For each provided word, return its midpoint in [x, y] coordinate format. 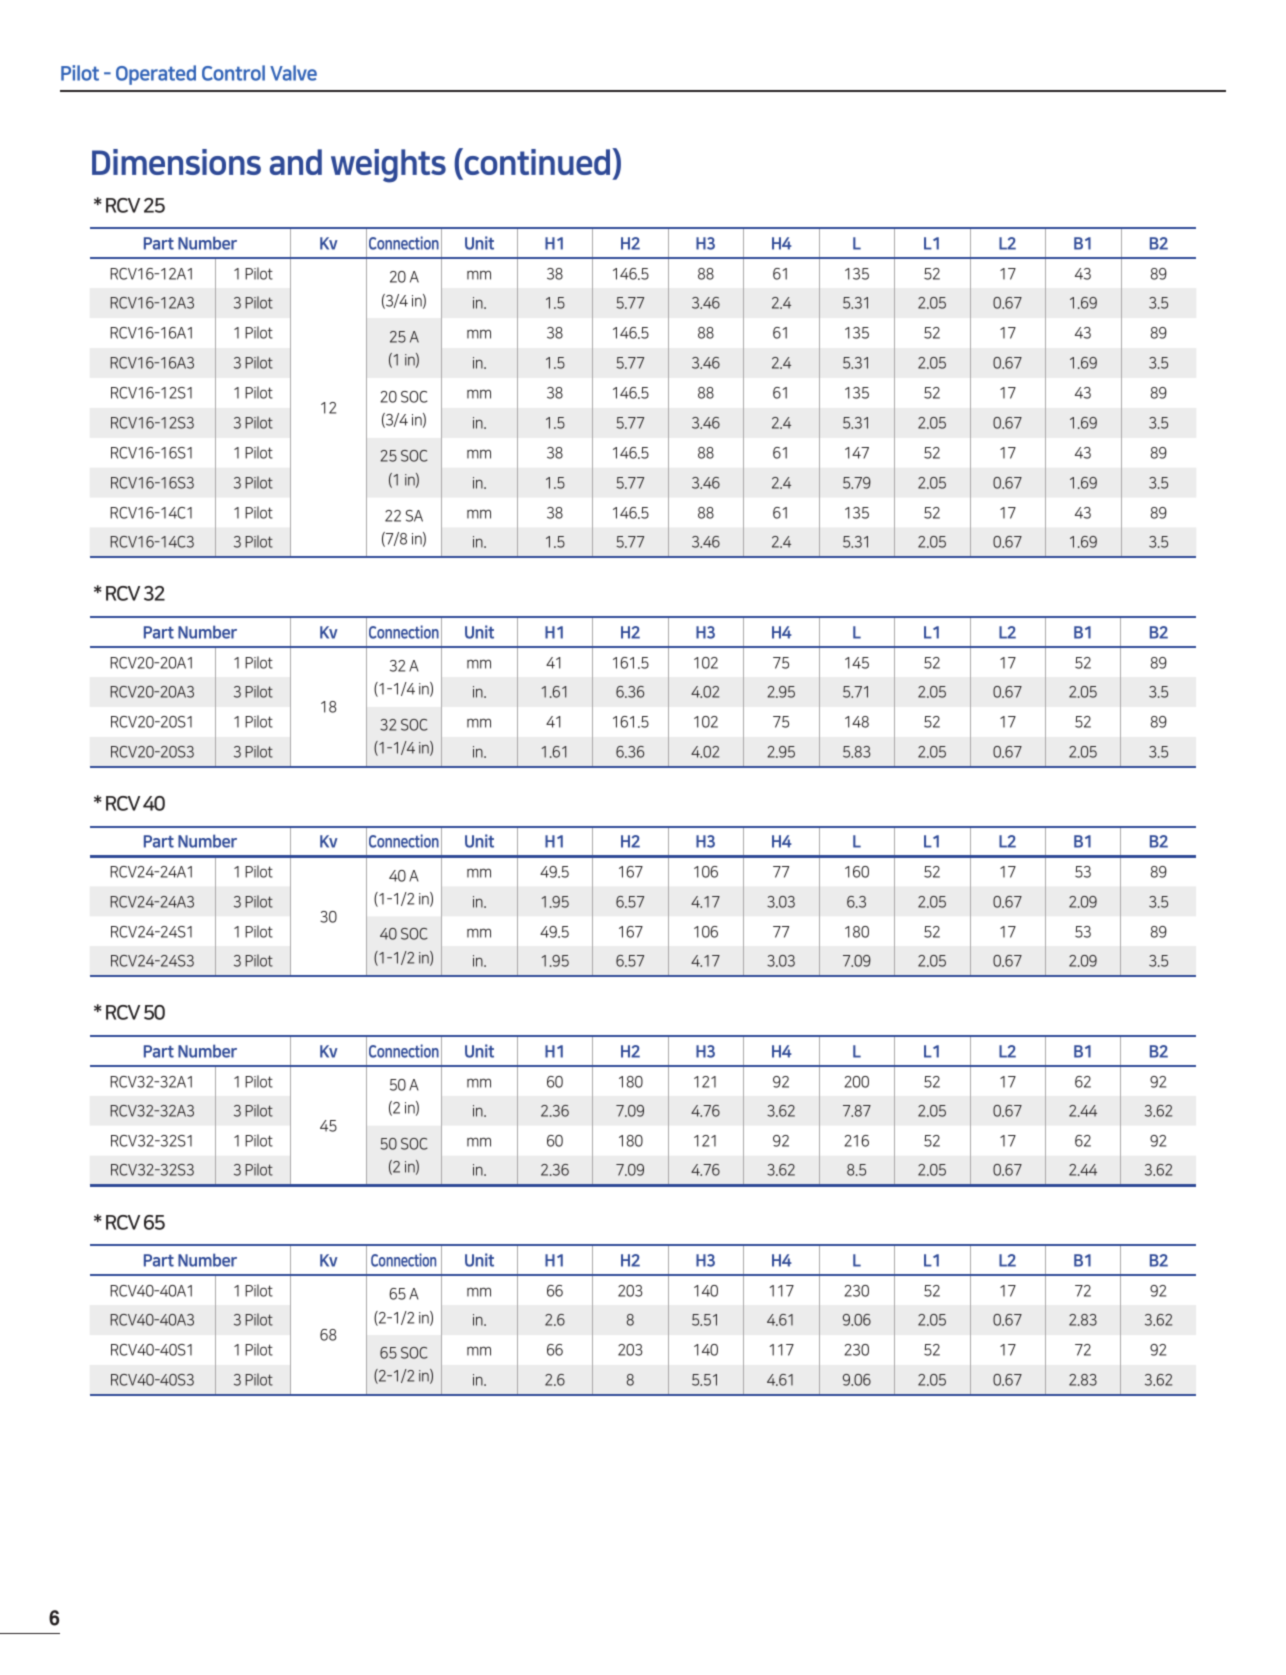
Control [233, 73]
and [296, 162]
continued [536, 161]
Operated [156, 75]
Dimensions [176, 162]
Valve [293, 73]
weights [388, 166]
